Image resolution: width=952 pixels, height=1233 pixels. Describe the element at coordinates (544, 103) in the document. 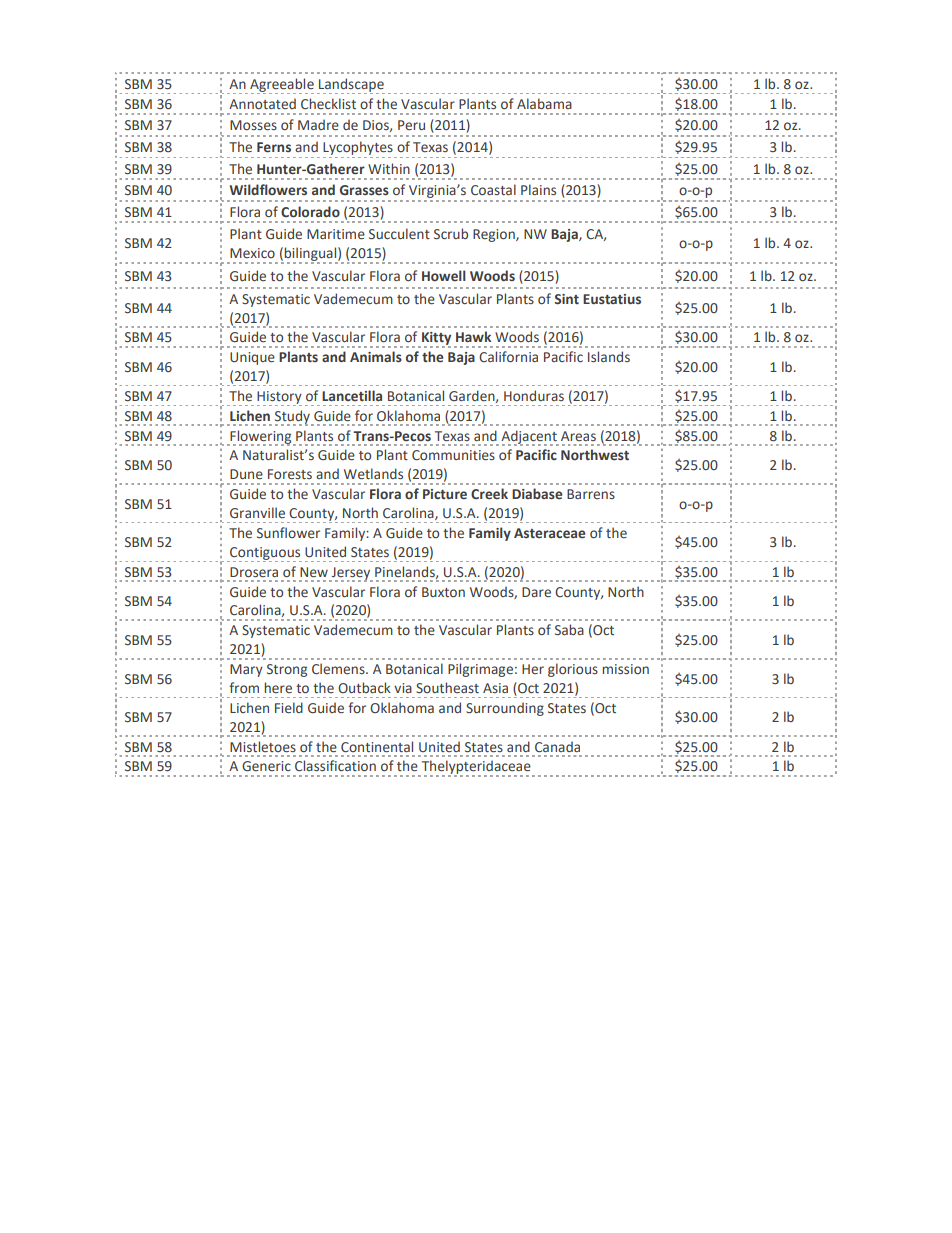

I see `Alabama` at that location.
